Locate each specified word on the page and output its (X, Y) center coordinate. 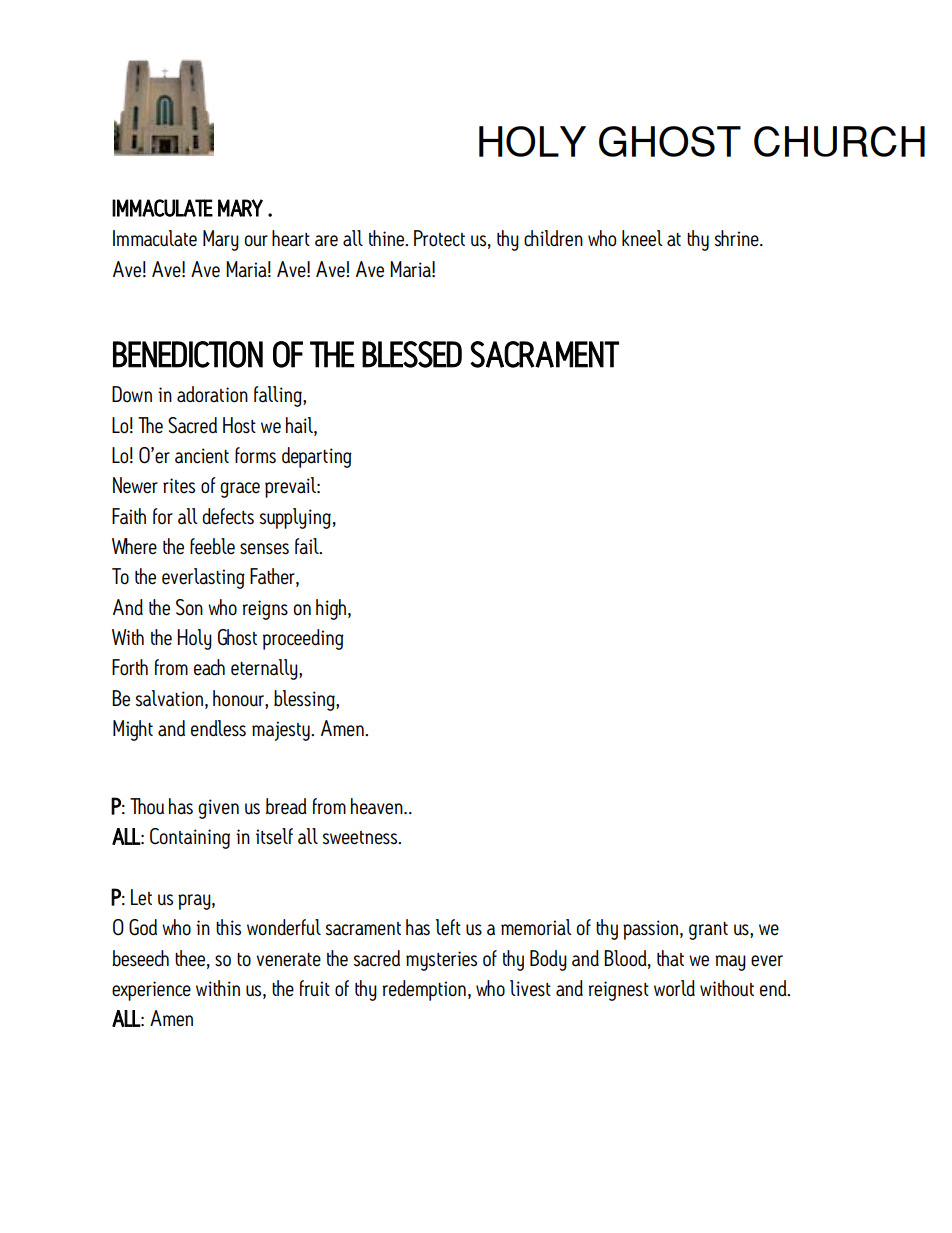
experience (151, 991)
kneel (642, 238)
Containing (190, 838)
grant (708, 931)
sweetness (361, 838)
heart (291, 238)
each (209, 667)
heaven (378, 806)
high (331, 609)
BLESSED (412, 354)
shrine (738, 238)
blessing (305, 700)
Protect (439, 238)
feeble (212, 546)
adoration (212, 394)
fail (308, 546)
